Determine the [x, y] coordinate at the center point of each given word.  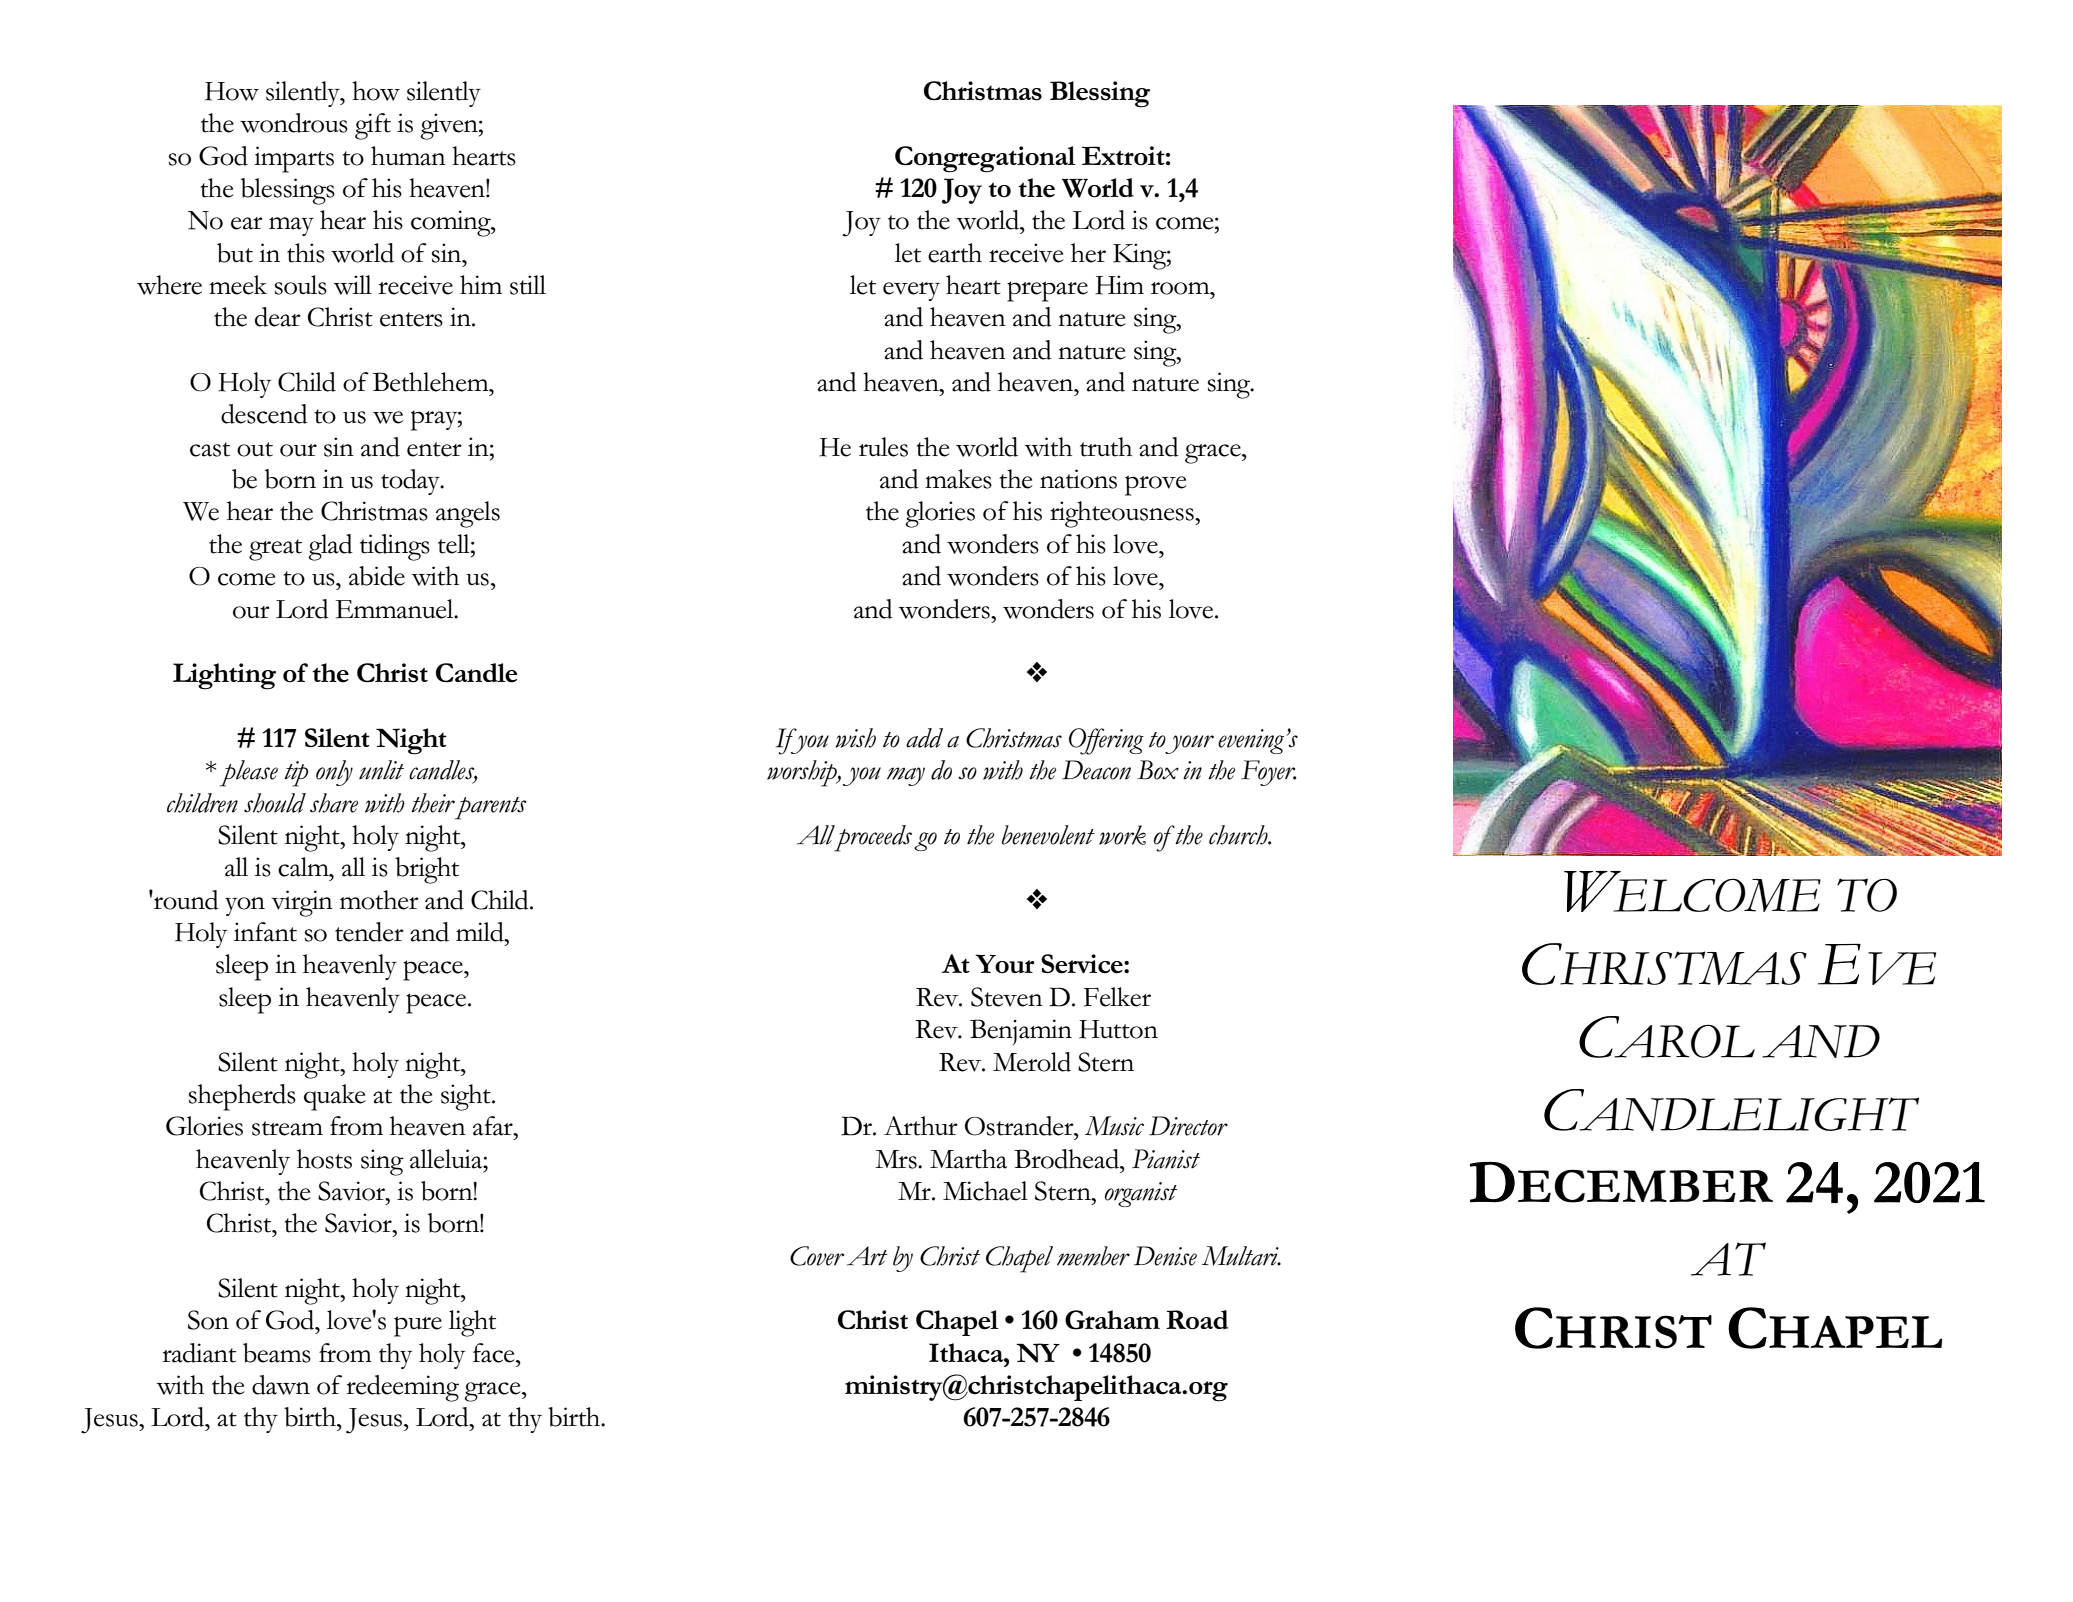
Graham [1112, 1320]
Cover [817, 1256]
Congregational [985, 159]
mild [481, 932]
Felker [1117, 997]
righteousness [1123, 514]
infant [265, 932]
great [275, 550]
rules [883, 447]
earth [955, 253]
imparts [294, 159]
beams [277, 1353]
